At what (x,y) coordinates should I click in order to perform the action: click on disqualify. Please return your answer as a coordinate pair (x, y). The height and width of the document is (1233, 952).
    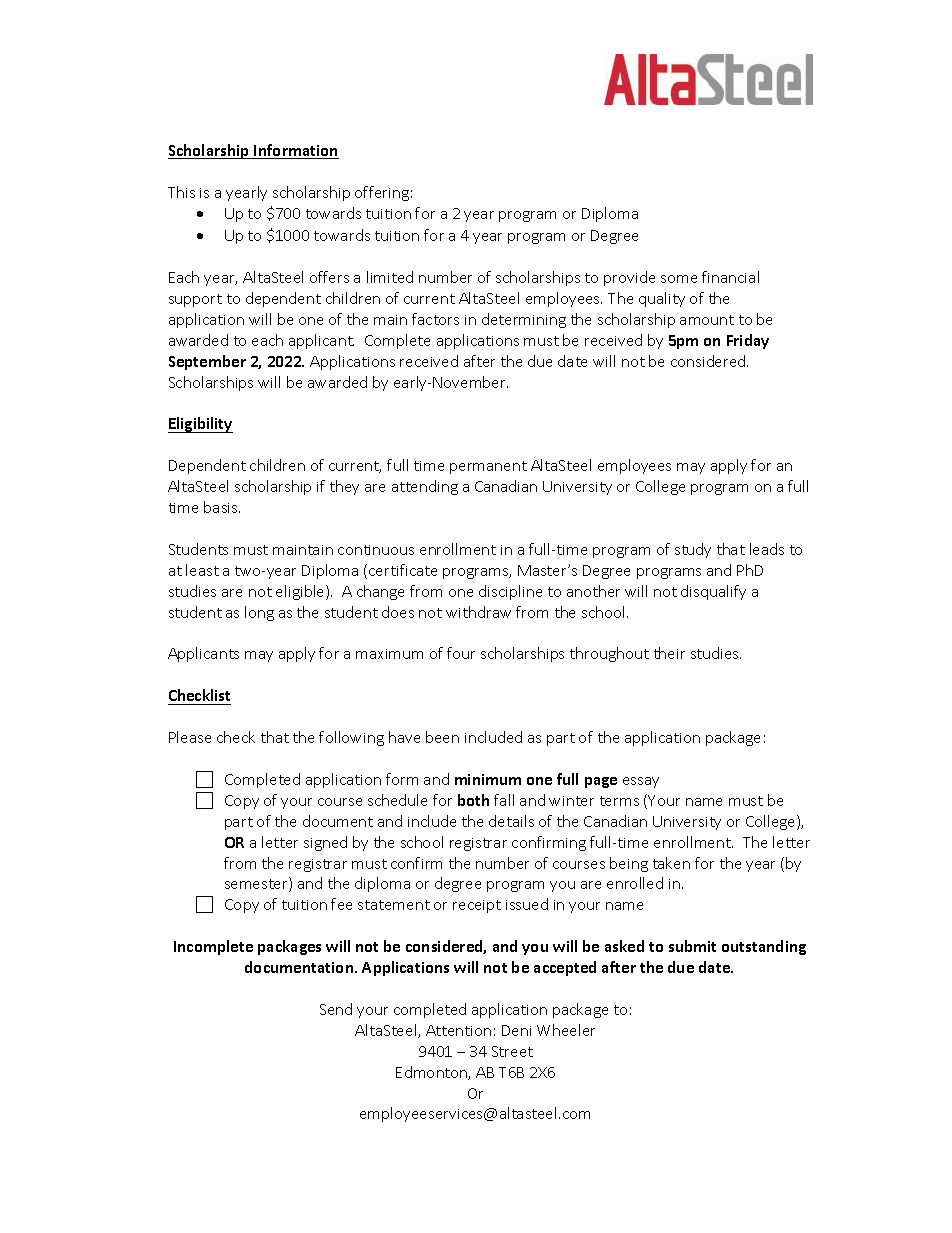
    Looking at the image, I should click on (713, 592).
